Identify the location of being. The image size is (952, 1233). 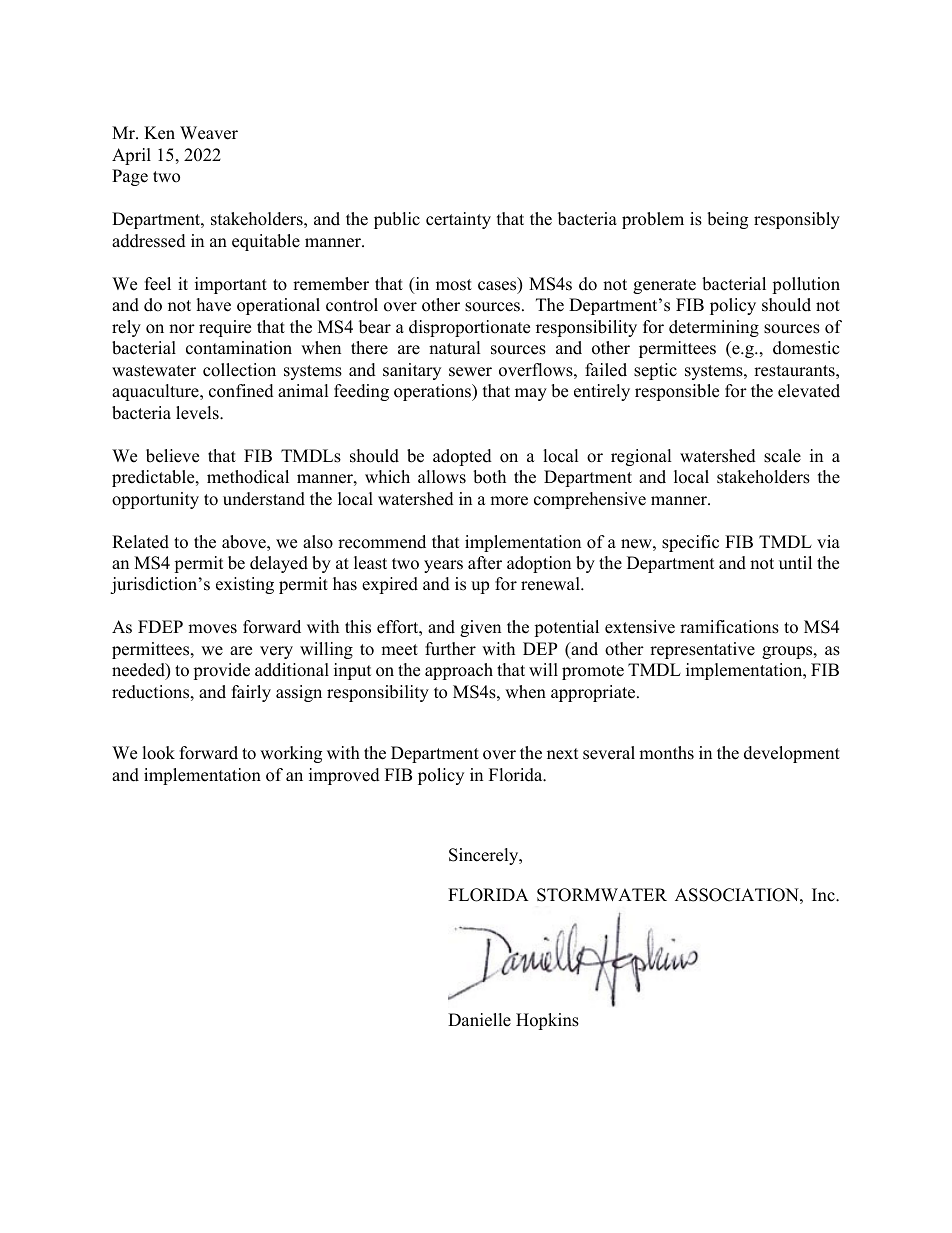
(727, 220).
